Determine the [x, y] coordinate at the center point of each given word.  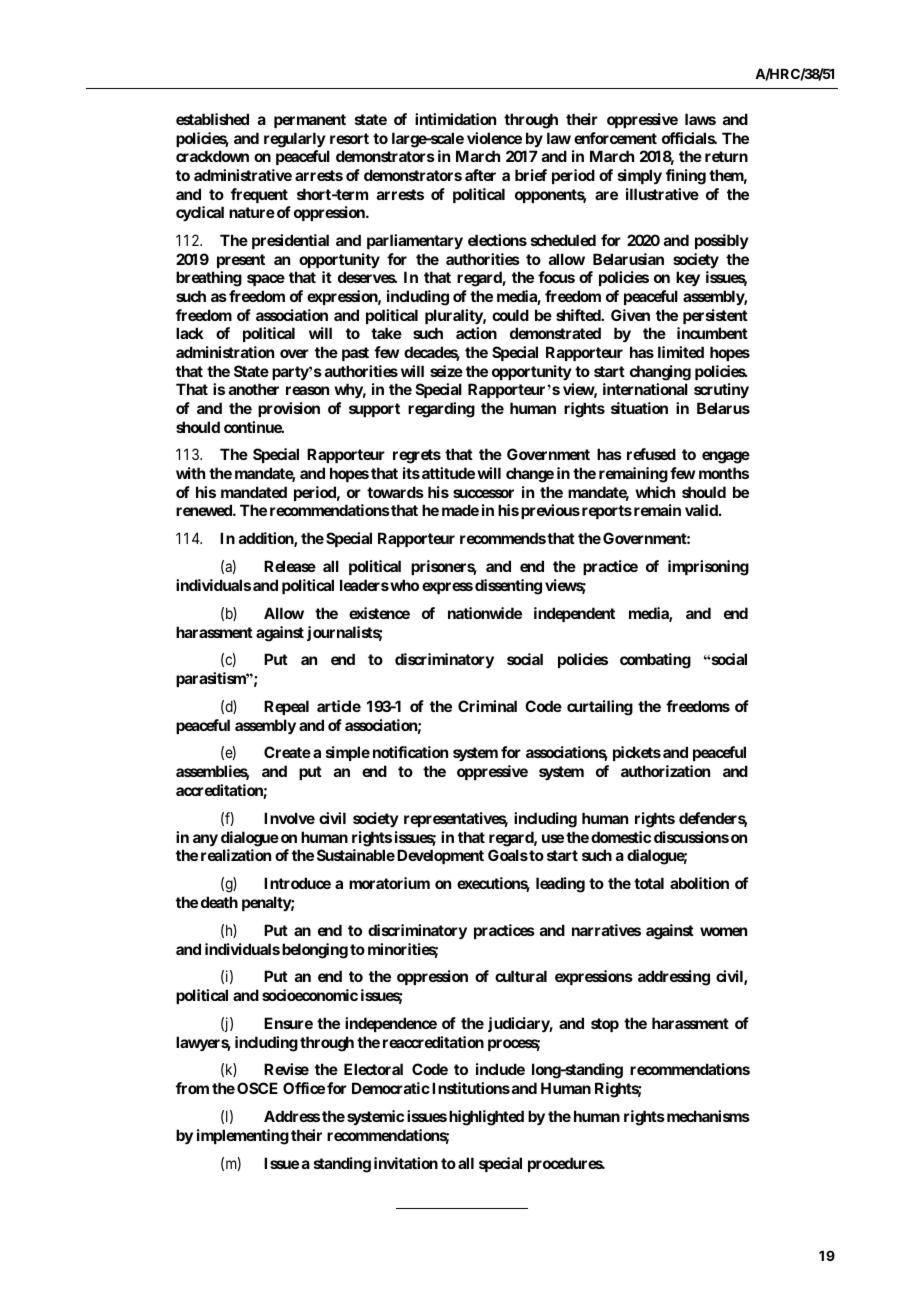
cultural [521, 976]
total [649, 883]
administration [225, 352]
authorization [665, 771]
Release [290, 566]
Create [287, 752]
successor [483, 493]
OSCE [257, 1088]
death [219, 902]
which [655, 492]
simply [640, 176]
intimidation [455, 119]
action [476, 333]
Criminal [487, 706]
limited [681, 352]
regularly [295, 140]
